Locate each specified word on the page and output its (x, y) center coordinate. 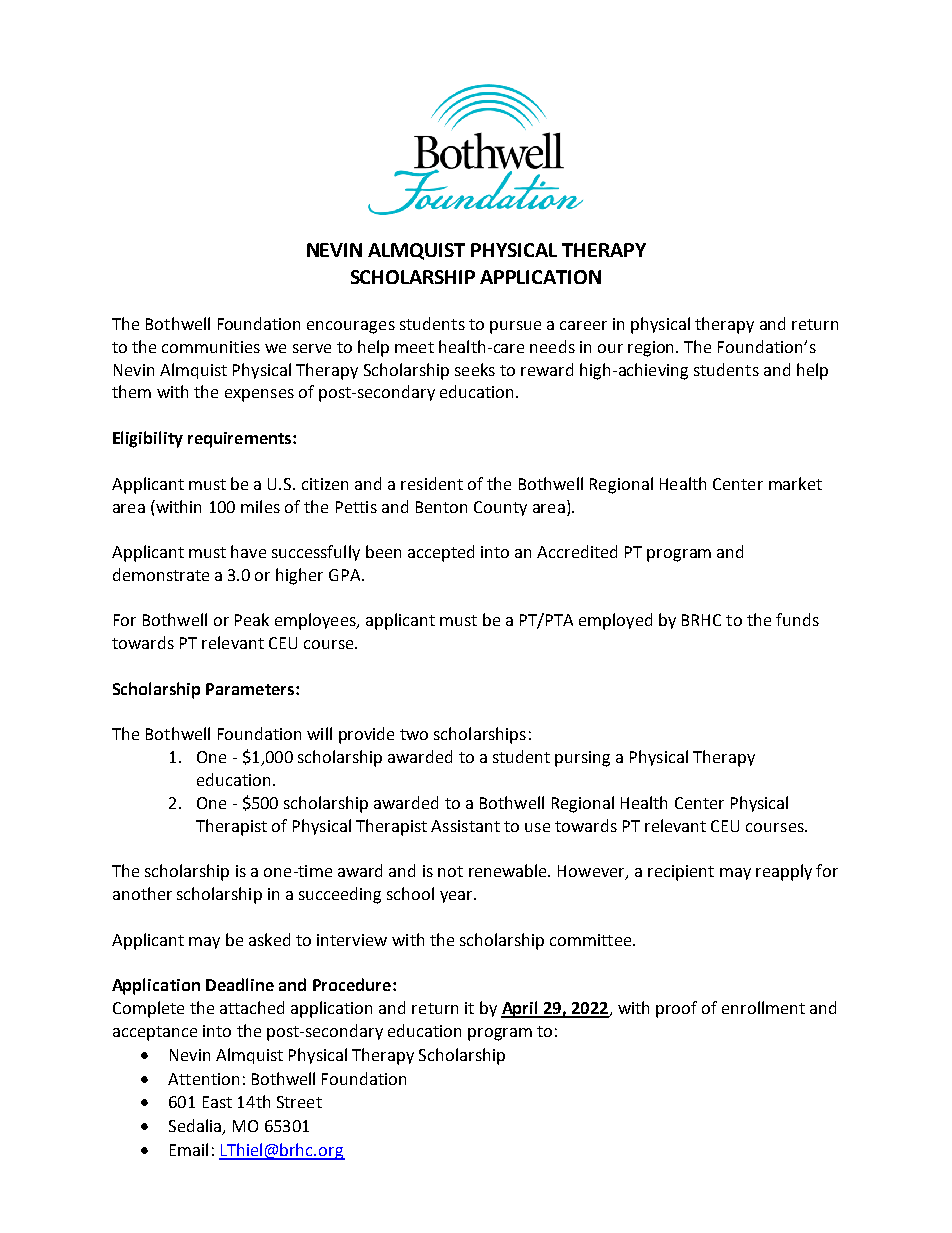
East (217, 1102)
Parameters (251, 689)
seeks (475, 369)
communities (211, 347)
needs (552, 346)
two (414, 734)
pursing (582, 759)
